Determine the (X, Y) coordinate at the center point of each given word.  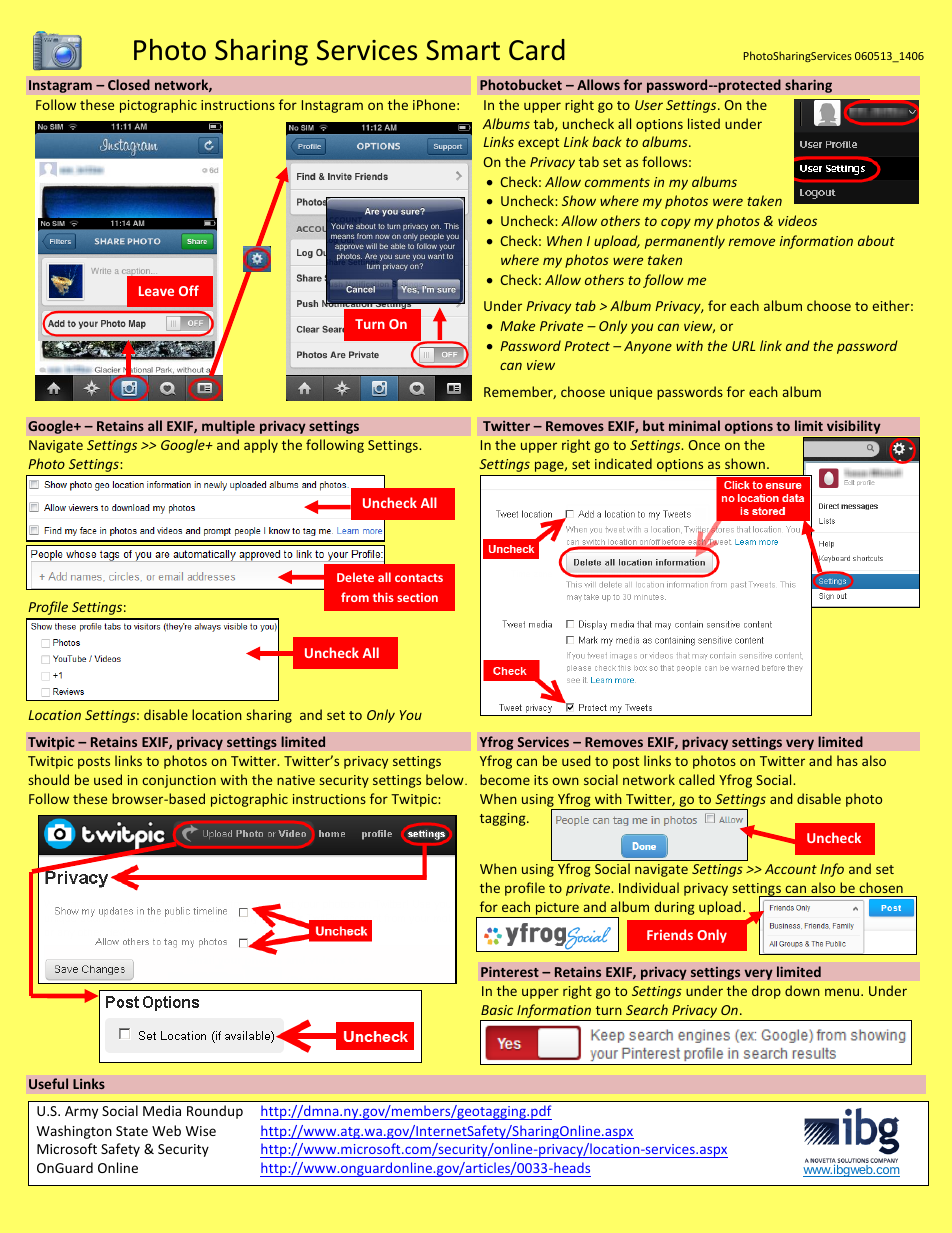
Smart (463, 50)
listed (704, 123)
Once (704, 445)
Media (162, 1110)
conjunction (179, 781)
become (505, 779)
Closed (129, 84)
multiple (228, 427)
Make (517, 325)
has (847, 760)
